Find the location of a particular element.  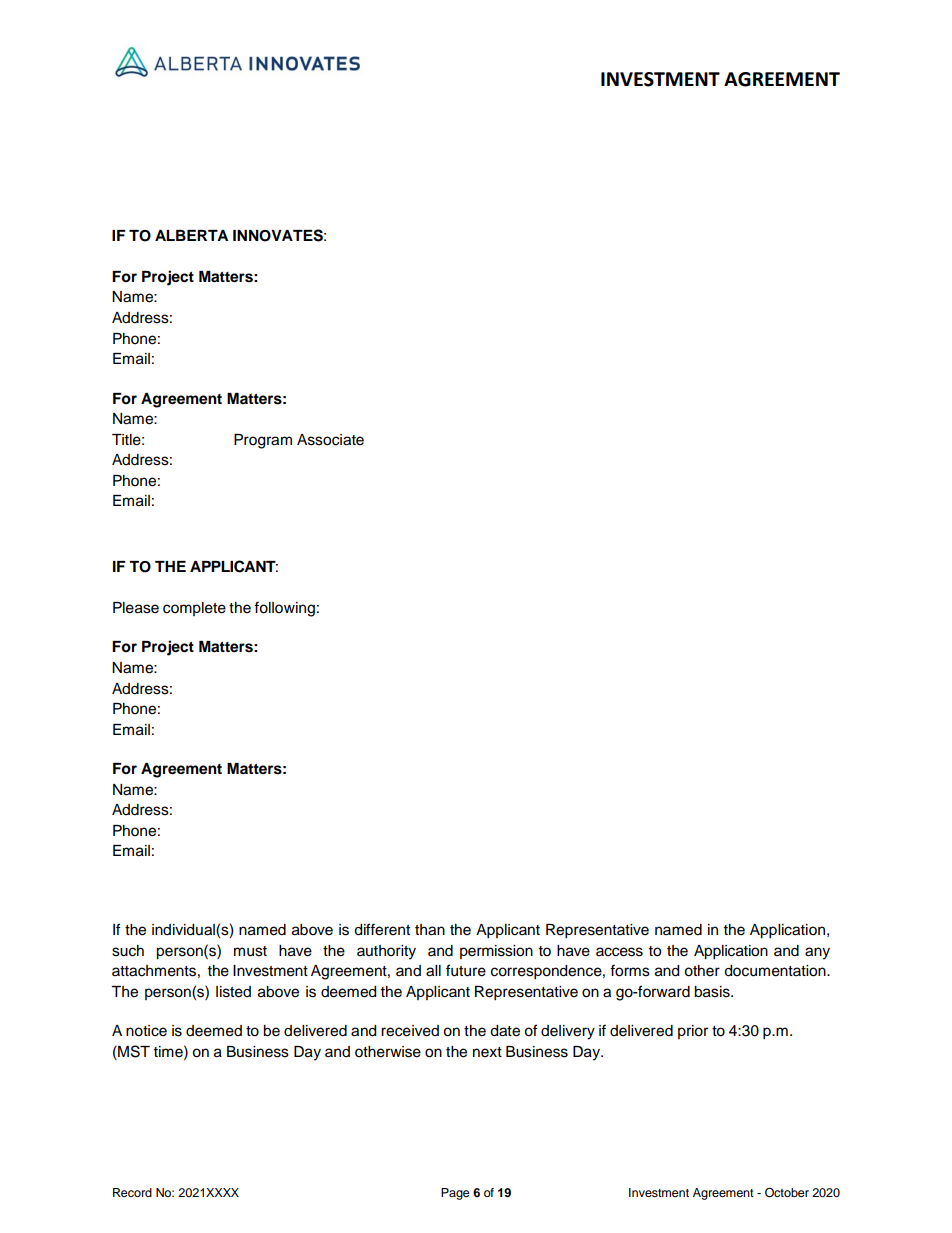

Program is located at coordinates (263, 441).
